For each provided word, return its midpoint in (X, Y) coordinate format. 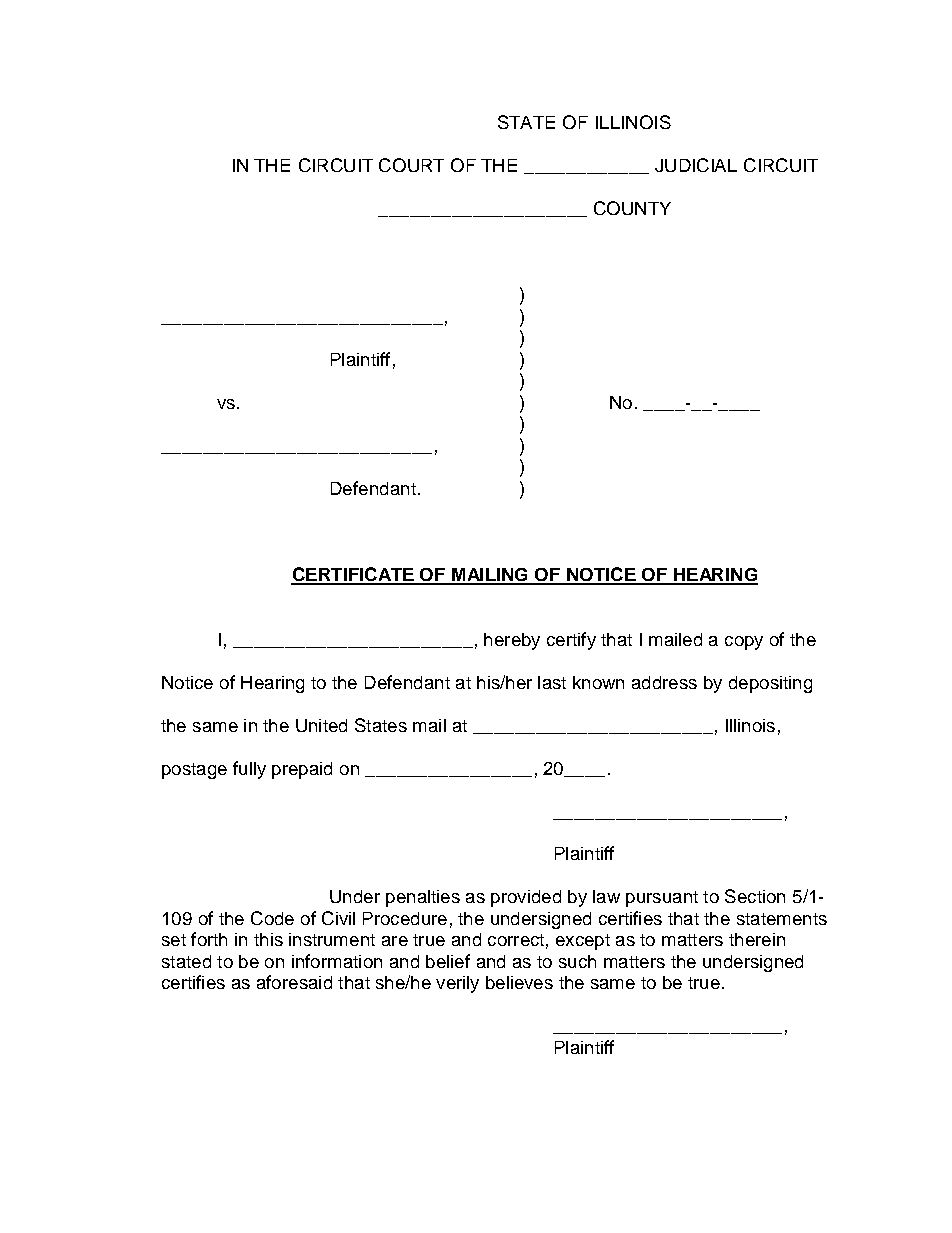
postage (194, 771)
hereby (512, 641)
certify (571, 641)
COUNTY (632, 208)
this (268, 939)
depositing (770, 684)
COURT (411, 165)
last (552, 682)
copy (744, 643)
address (664, 682)
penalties (423, 898)
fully (249, 770)
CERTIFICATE (353, 575)
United (321, 725)
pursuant (662, 899)
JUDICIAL (696, 165)
